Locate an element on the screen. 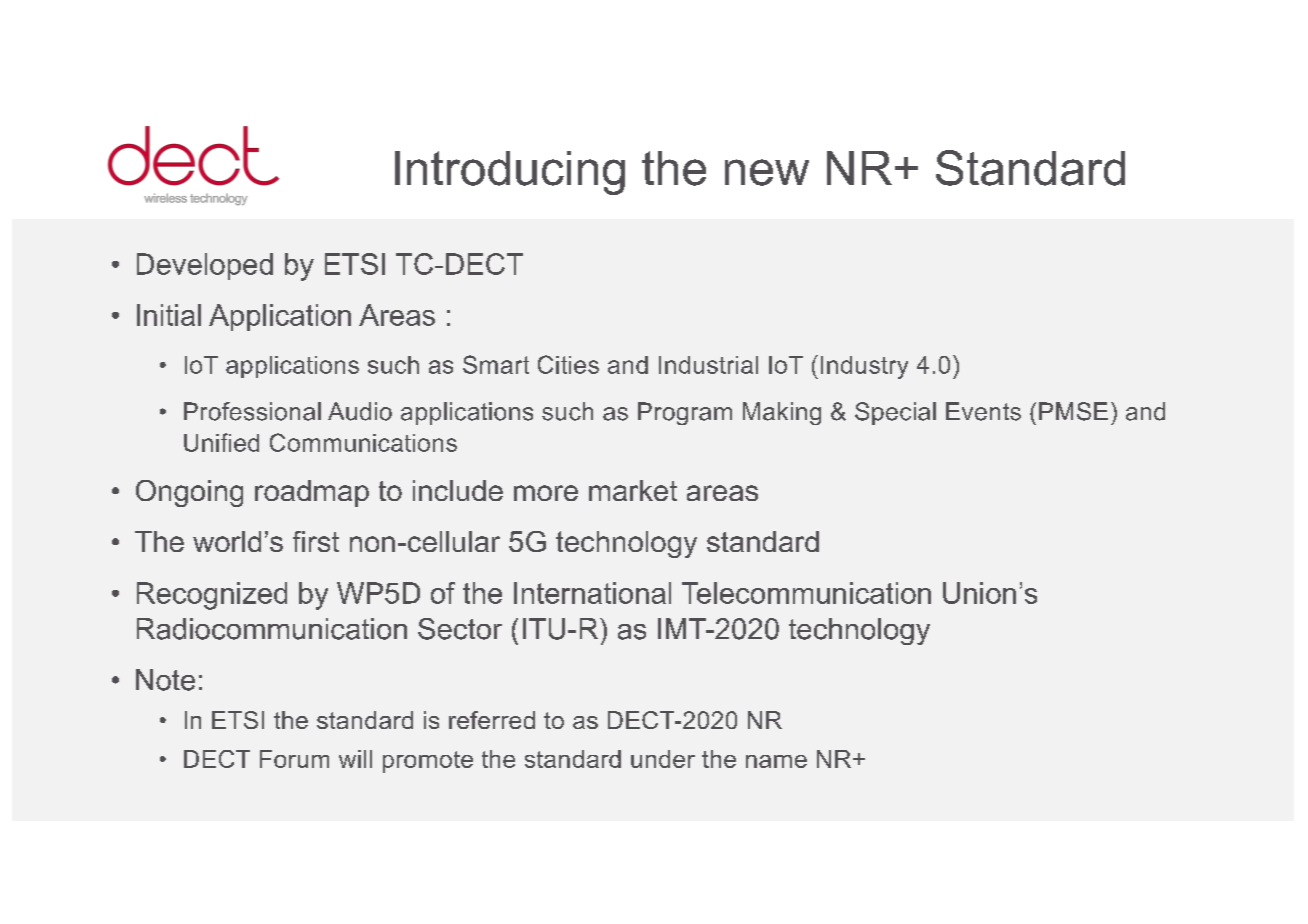 The image size is (1308, 924). Industry is located at coordinates (864, 367).
